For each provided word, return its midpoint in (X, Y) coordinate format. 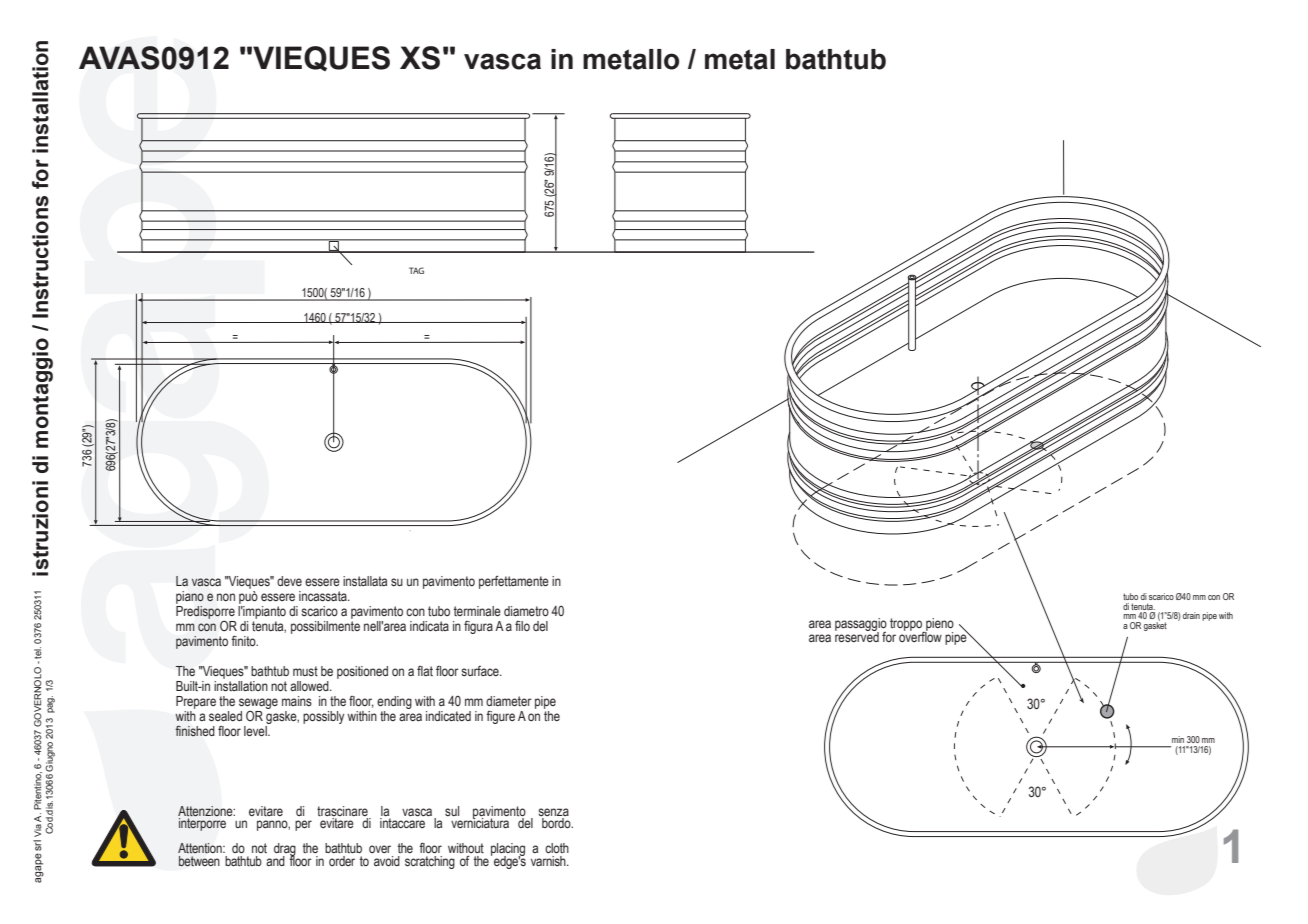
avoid (387, 861)
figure (500, 717)
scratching (430, 862)
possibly (323, 717)
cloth (557, 848)
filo (522, 626)
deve (289, 581)
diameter (509, 701)
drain (1191, 615)
